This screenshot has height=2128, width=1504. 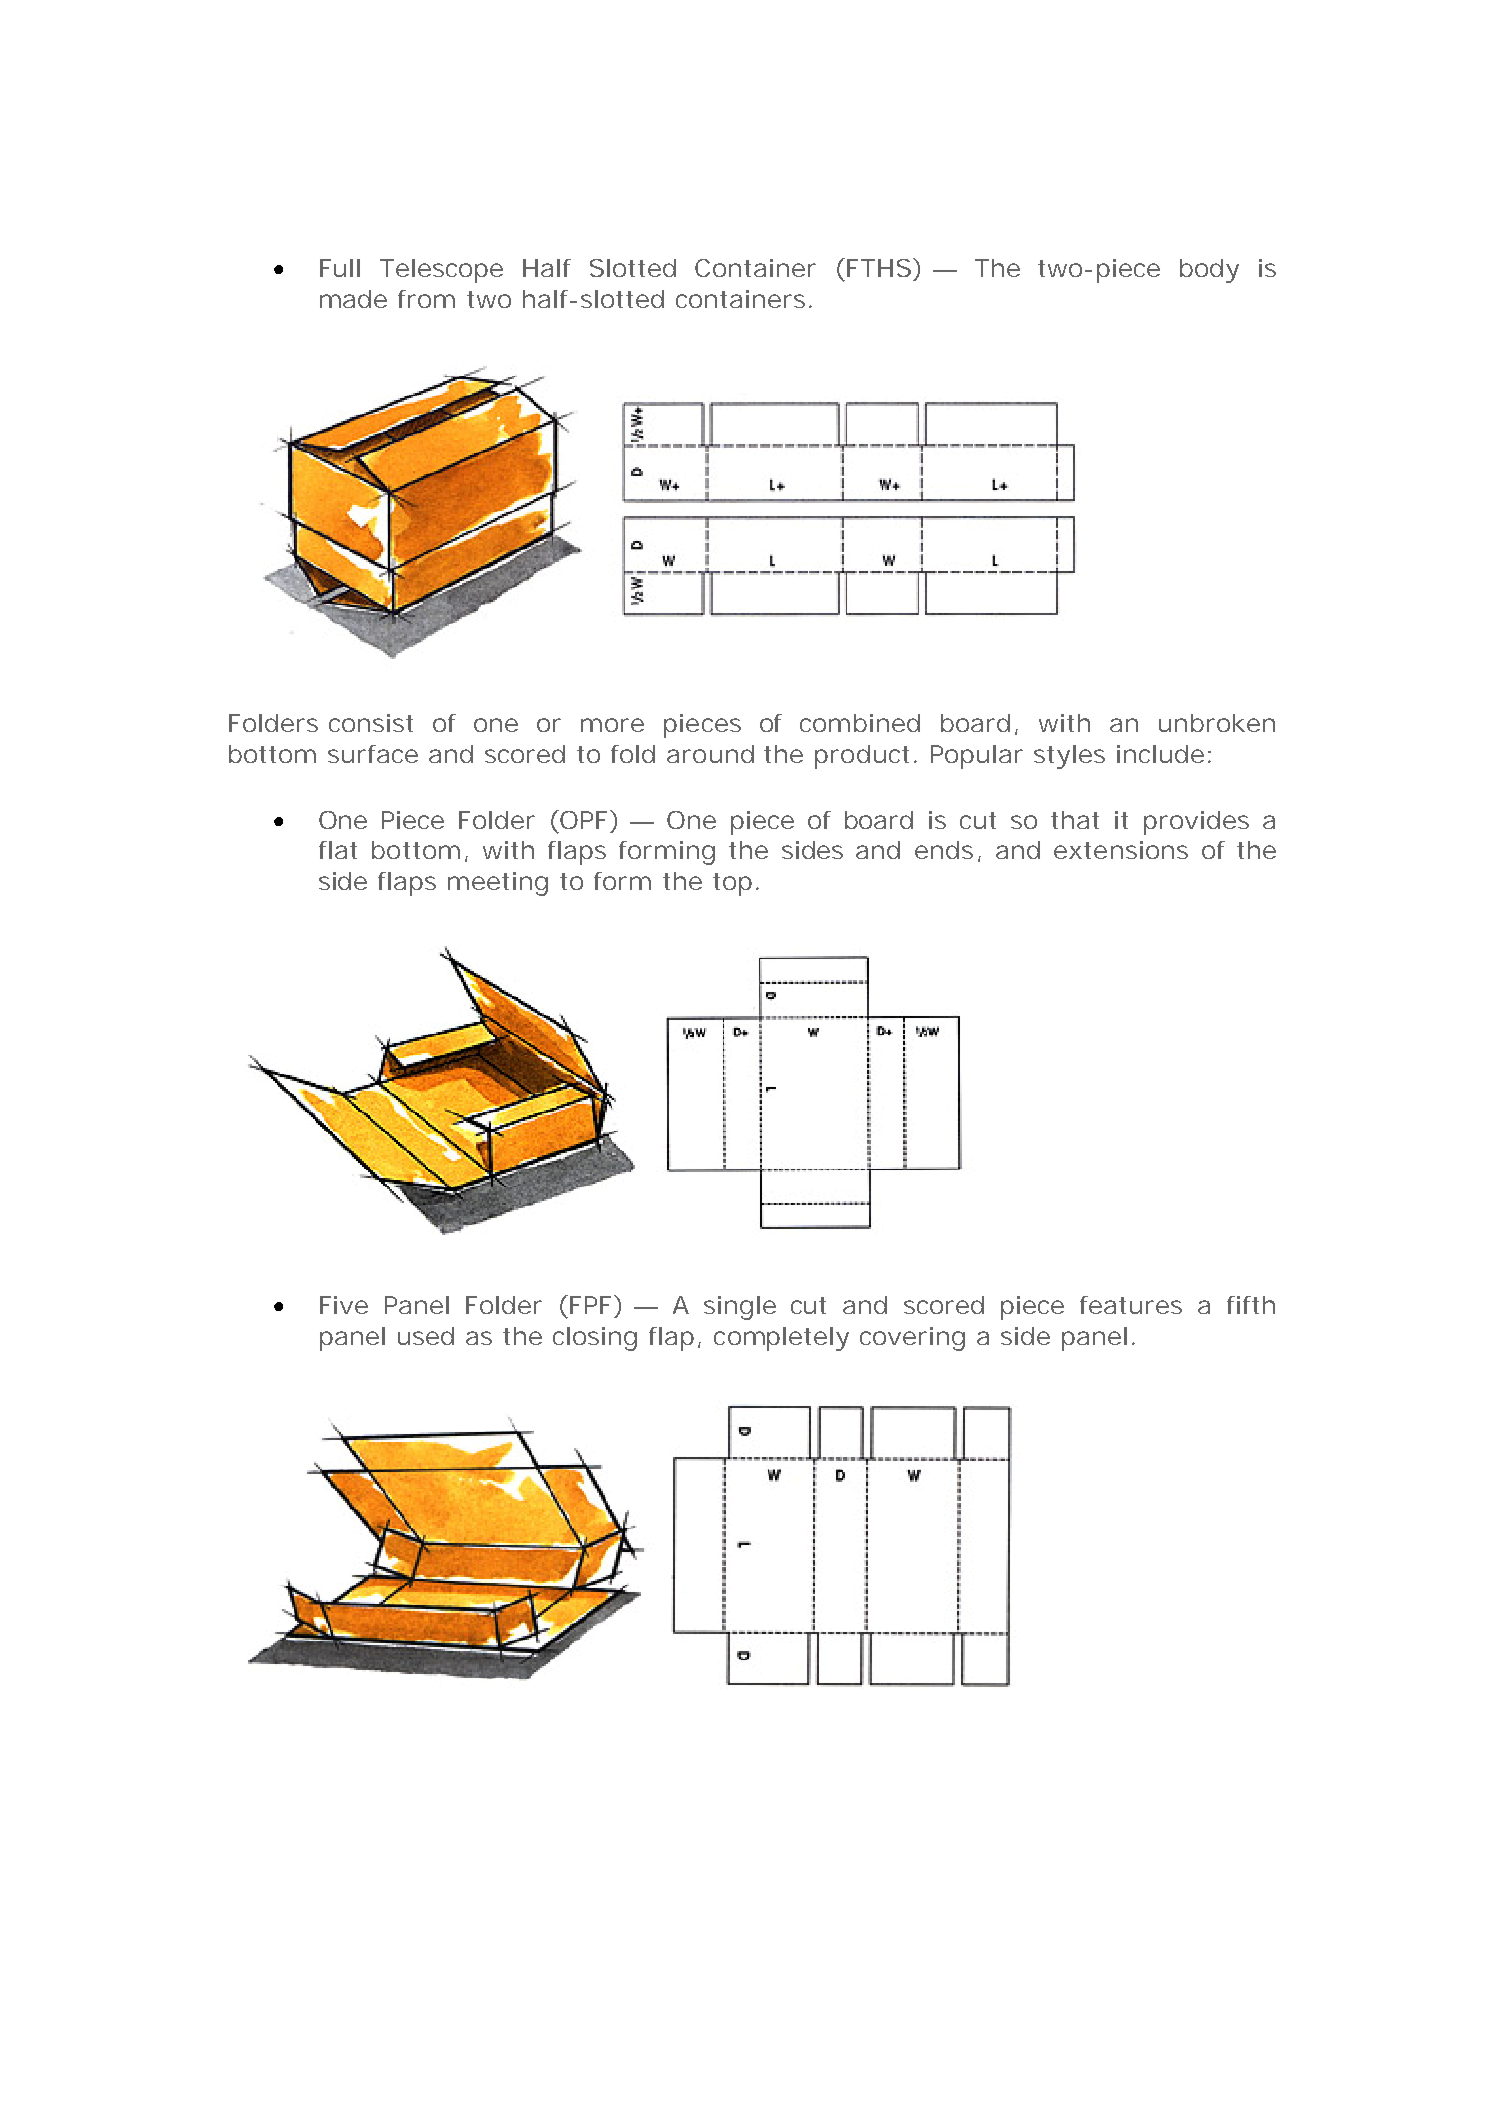 What do you see at coordinates (732, 884) in the screenshot?
I see `top` at bounding box center [732, 884].
